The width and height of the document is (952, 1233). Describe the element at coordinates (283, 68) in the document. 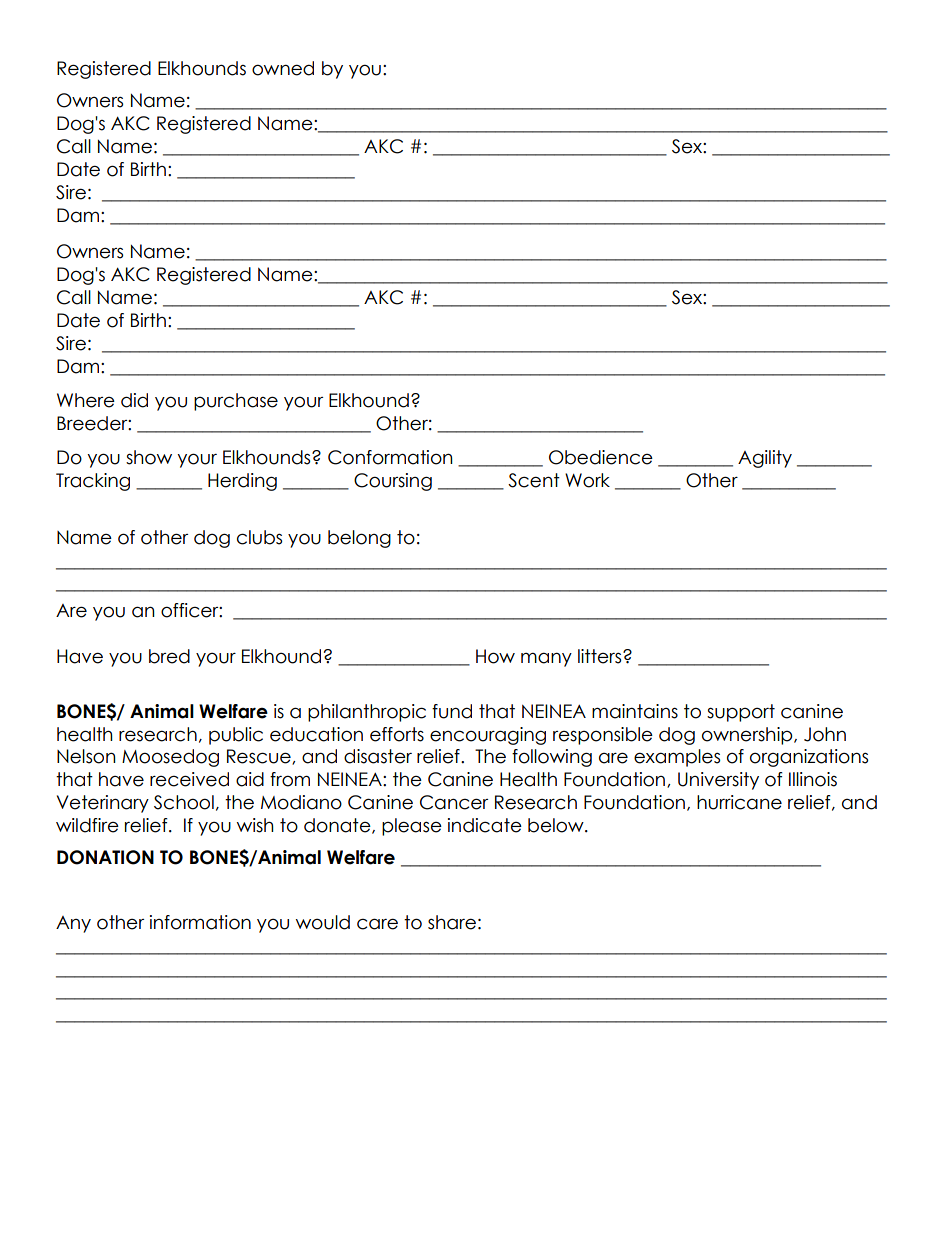

I see `owned` at that location.
